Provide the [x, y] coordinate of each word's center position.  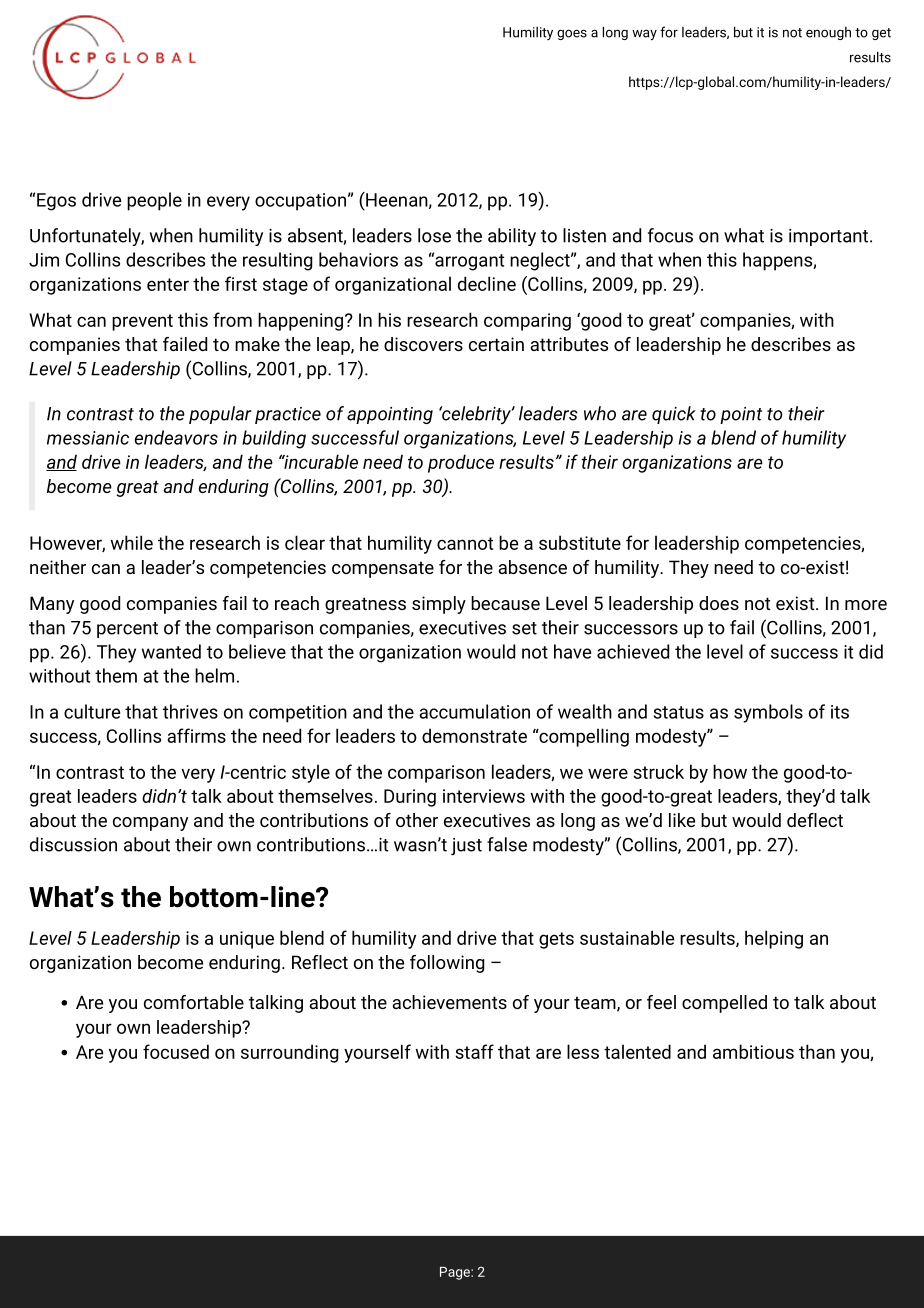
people [154, 201]
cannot [465, 543]
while [132, 542]
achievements [449, 1002]
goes [572, 34]
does [719, 603]
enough [828, 33]
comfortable [194, 1002]
